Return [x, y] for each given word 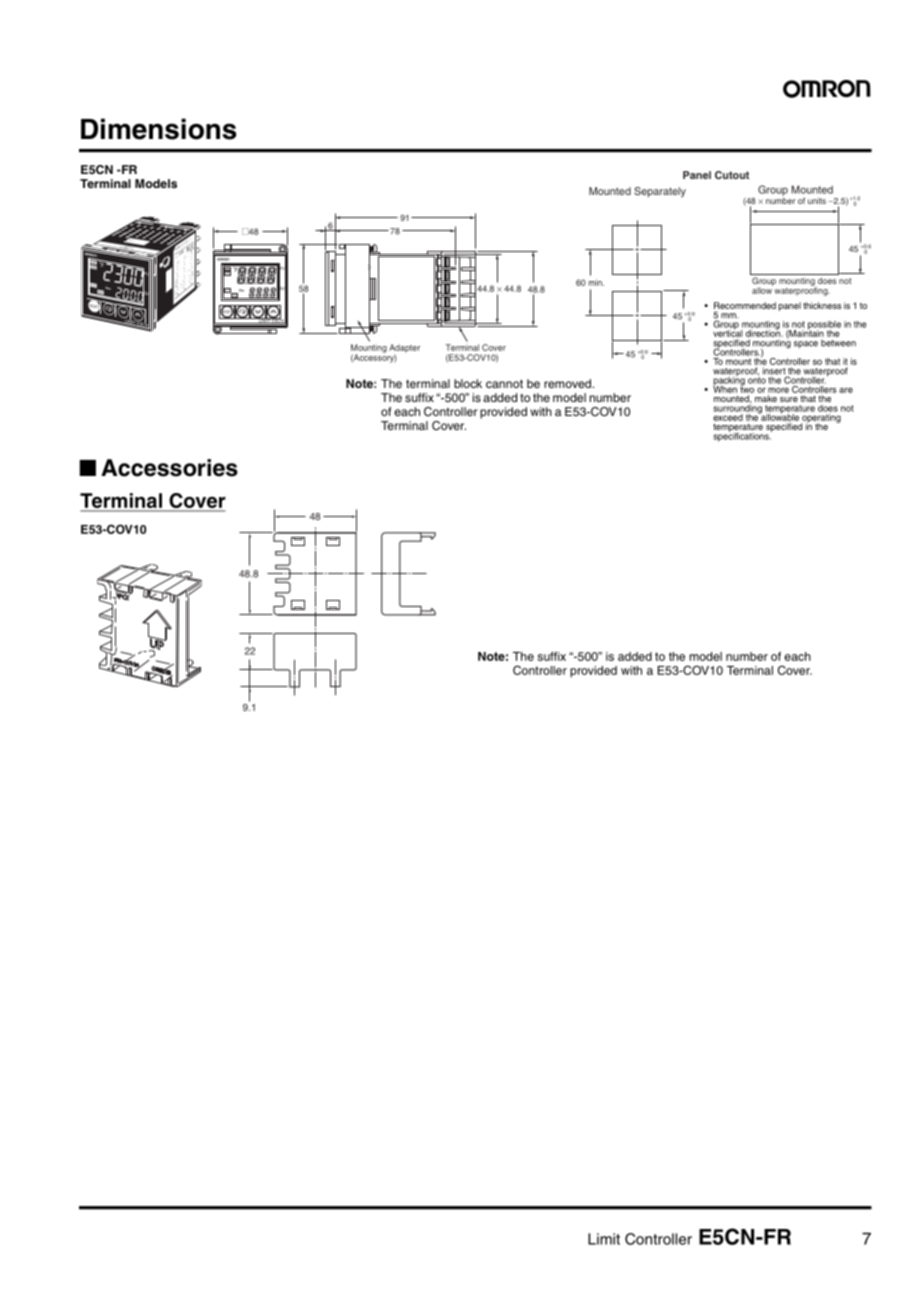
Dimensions [159, 129]
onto [757, 379]
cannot [504, 383]
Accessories [169, 468]
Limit [604, 1239]
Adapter [404, 349]
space [806, 344]
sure [789, 399]
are [846, 390]
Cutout [732, 175]
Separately [660, 192]
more [778, 390]
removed [567, 383]
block [468, 383]
